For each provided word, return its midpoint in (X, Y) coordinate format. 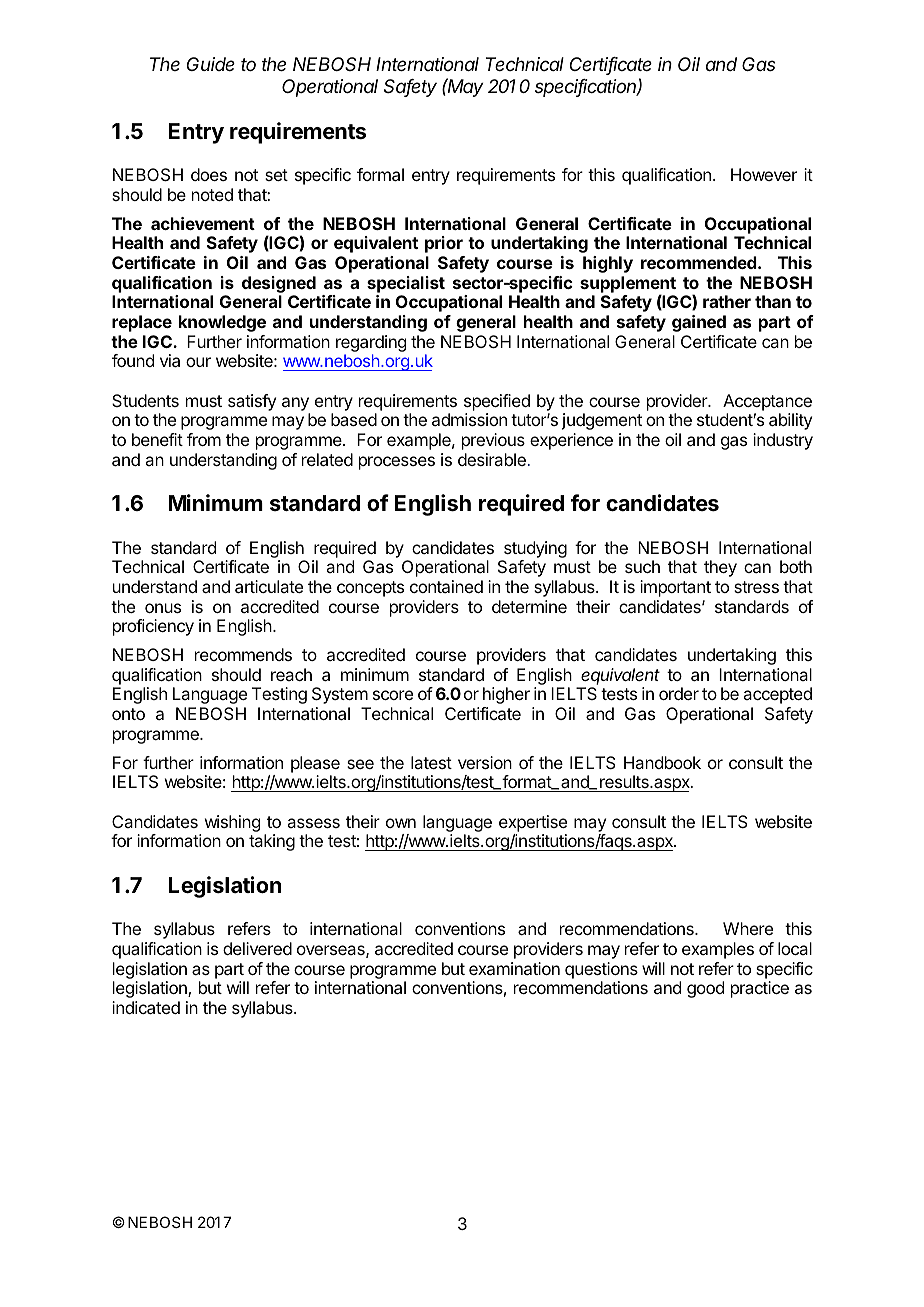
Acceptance (767, 402)
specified (497, 402)
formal (380, 174)
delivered (257, 948)
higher (506, 695)
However (764, 174)
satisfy (252, 402)
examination (514, 968)
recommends (243, 654)
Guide (211, 64)
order (679, 693)
